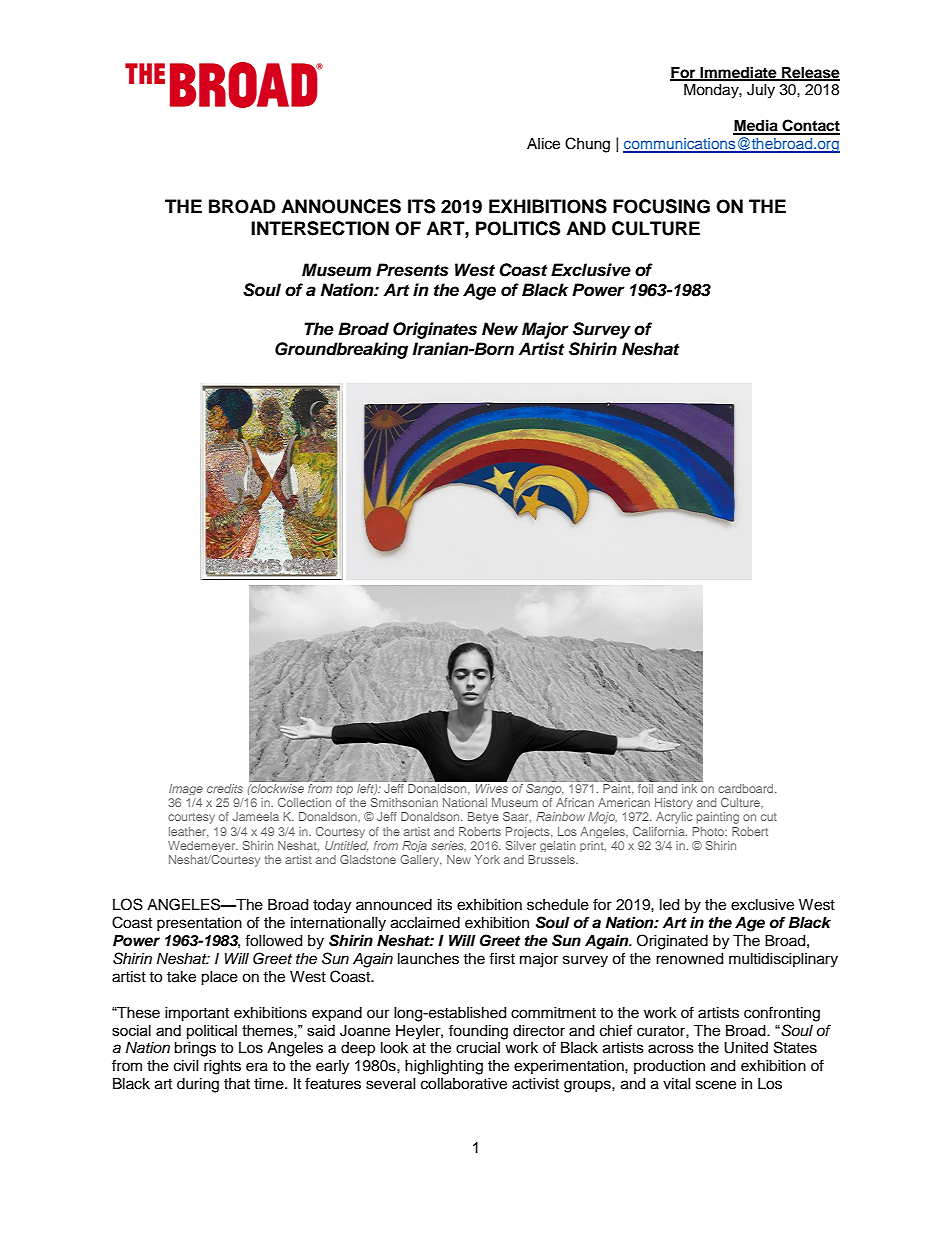 The image size is (952, 1233). What do you see at coordinates (341, 206) in the screenshot?
I see `ANNOUNCES` at bounding box center [341, 206].
